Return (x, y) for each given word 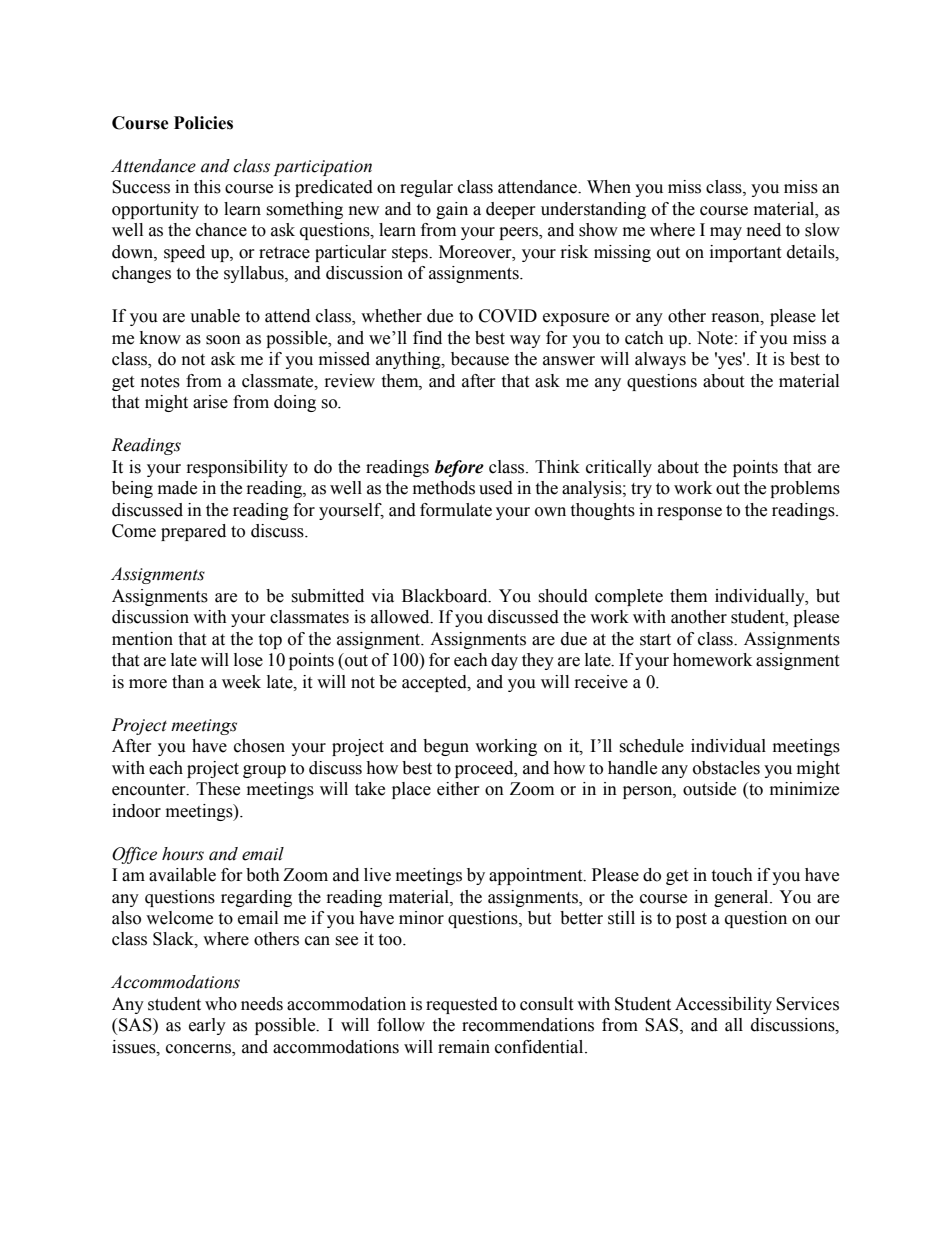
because (480, 359)
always (660, 360)
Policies (203, 123)
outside (709, 789)
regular (426, 188)
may (726, 233)
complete (629, 597)
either (458, 789)
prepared (193, 532)
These (218, 789)
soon (223, 340)
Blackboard (446, 596)
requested (462, 1005)
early (207, 1026)
